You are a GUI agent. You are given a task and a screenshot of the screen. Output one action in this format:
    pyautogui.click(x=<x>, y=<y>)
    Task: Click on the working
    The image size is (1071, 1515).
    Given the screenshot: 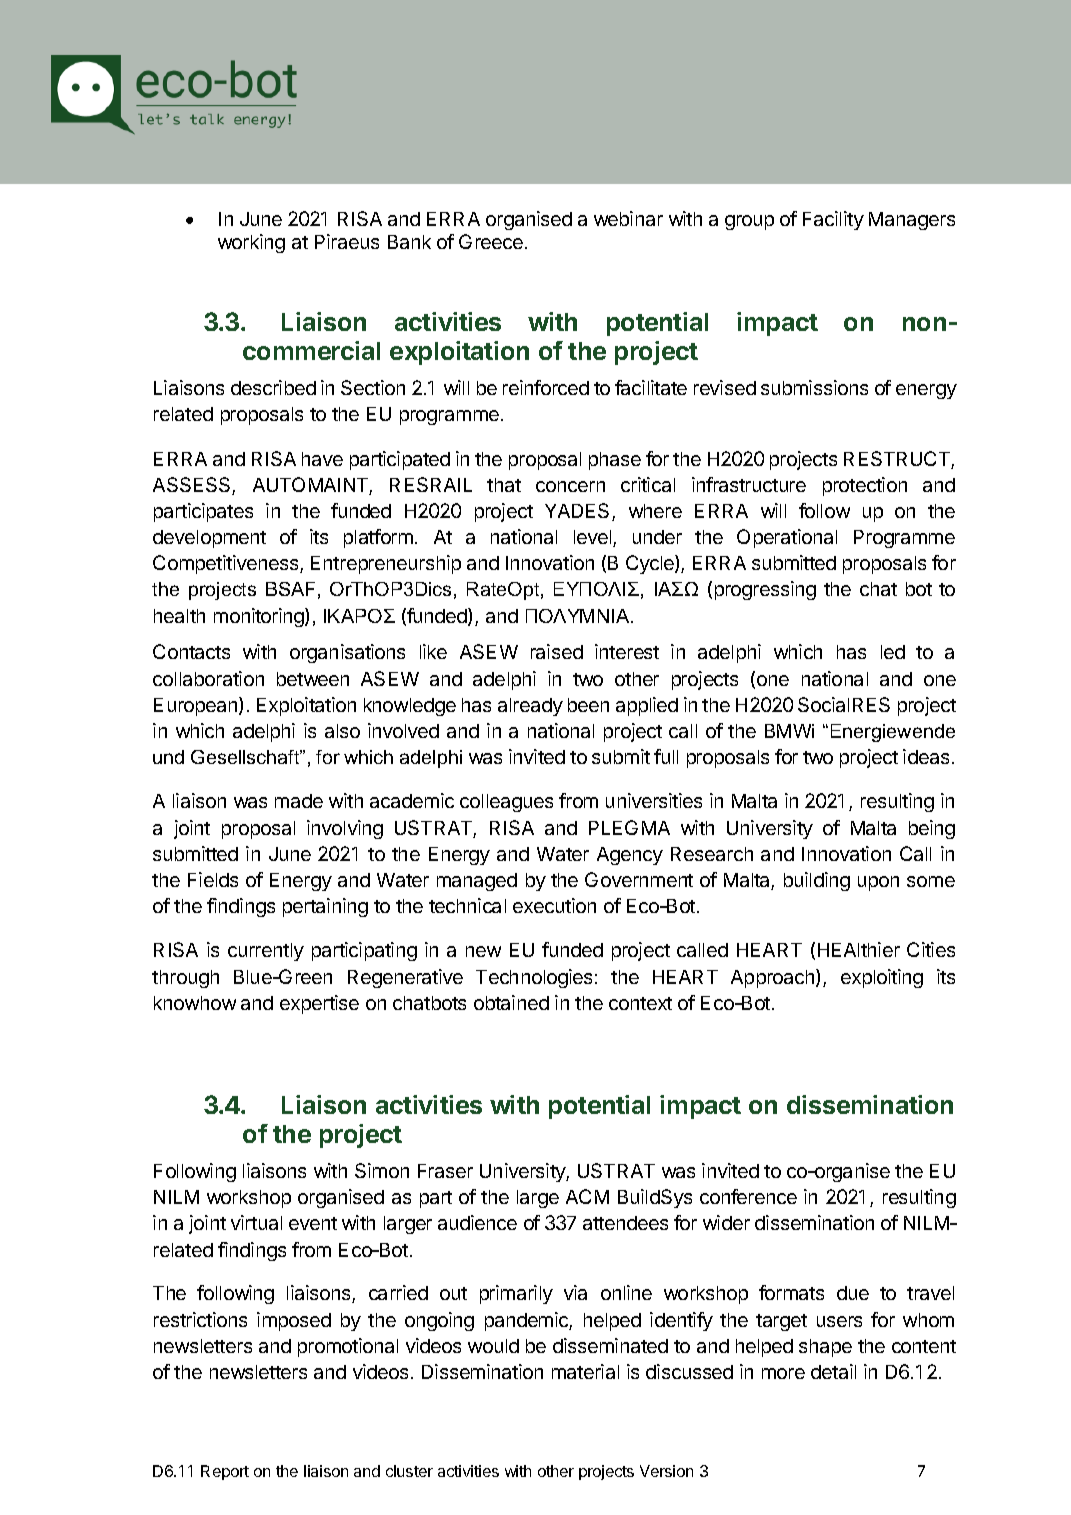 What is the action you would take?
    pyautogui.click(x=251, y=243)
